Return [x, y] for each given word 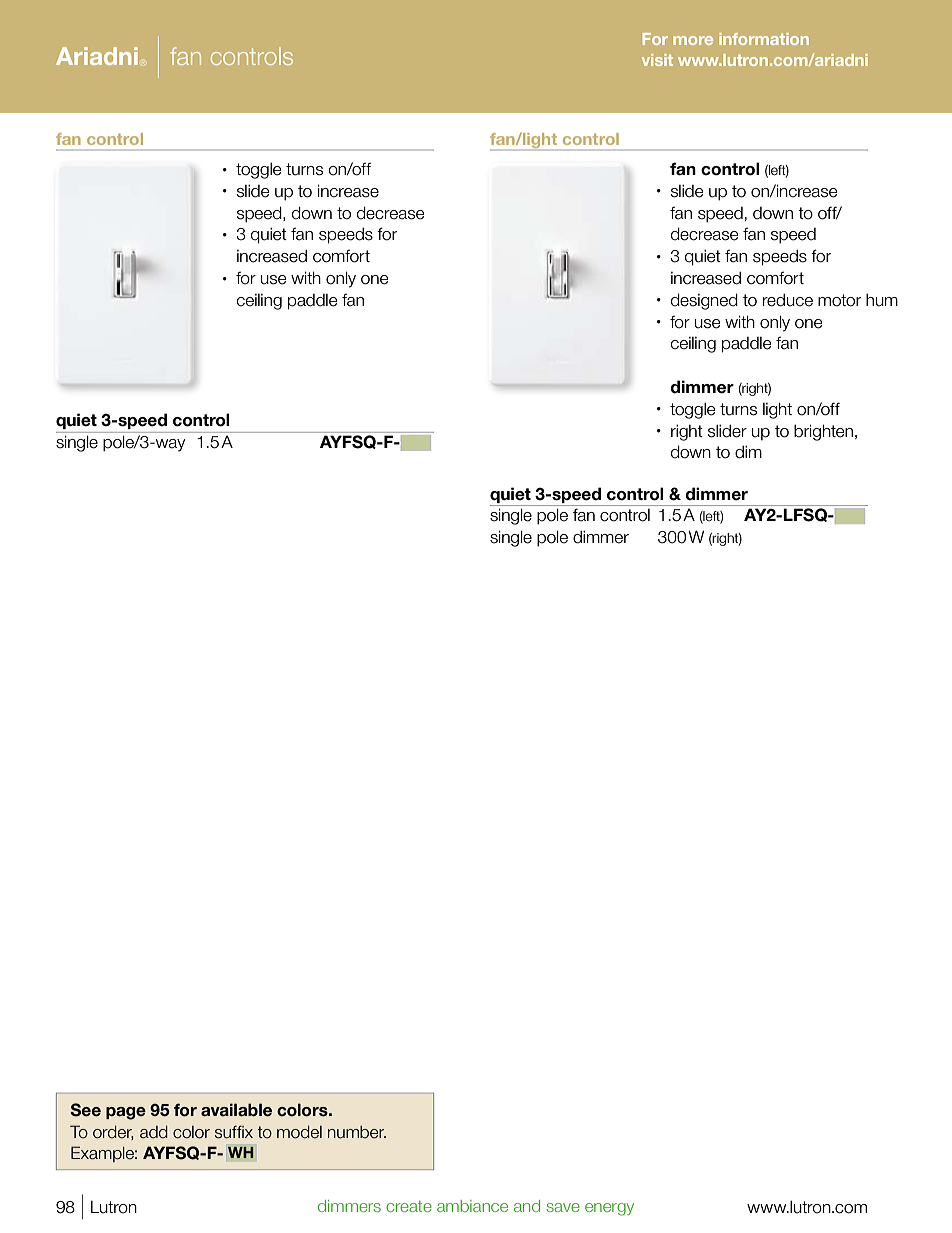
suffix [234, 1132]
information [764, 39]
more [693, 40]
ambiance [472, 1206]
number [357, 1132]
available [236, 1110]
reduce [788, 300]
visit [657, 60]
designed [704, 301]
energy [609, 1209]
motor [839, 300]
